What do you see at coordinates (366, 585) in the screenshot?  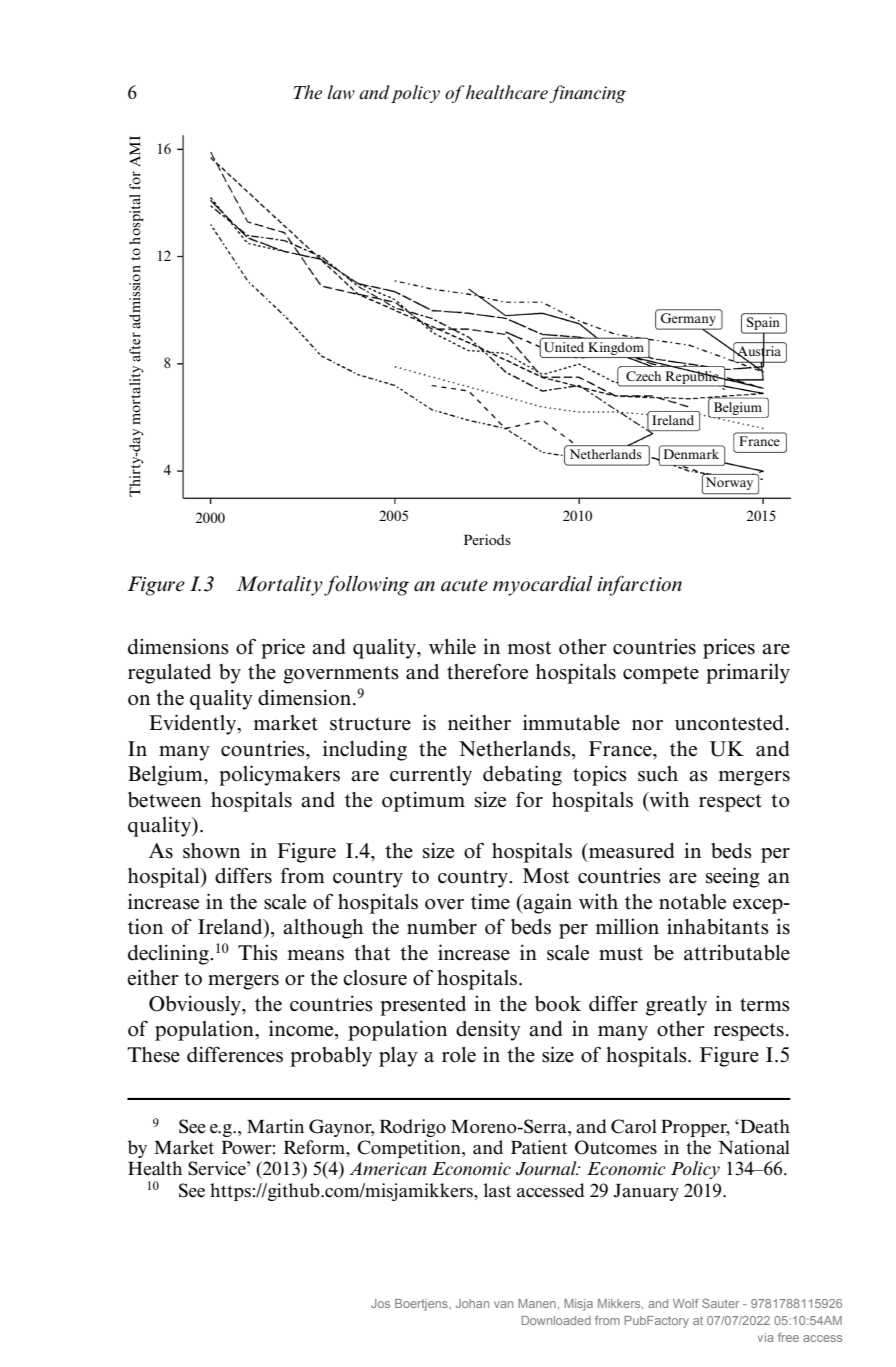 I see `following` at bounding box center [366, 585].
